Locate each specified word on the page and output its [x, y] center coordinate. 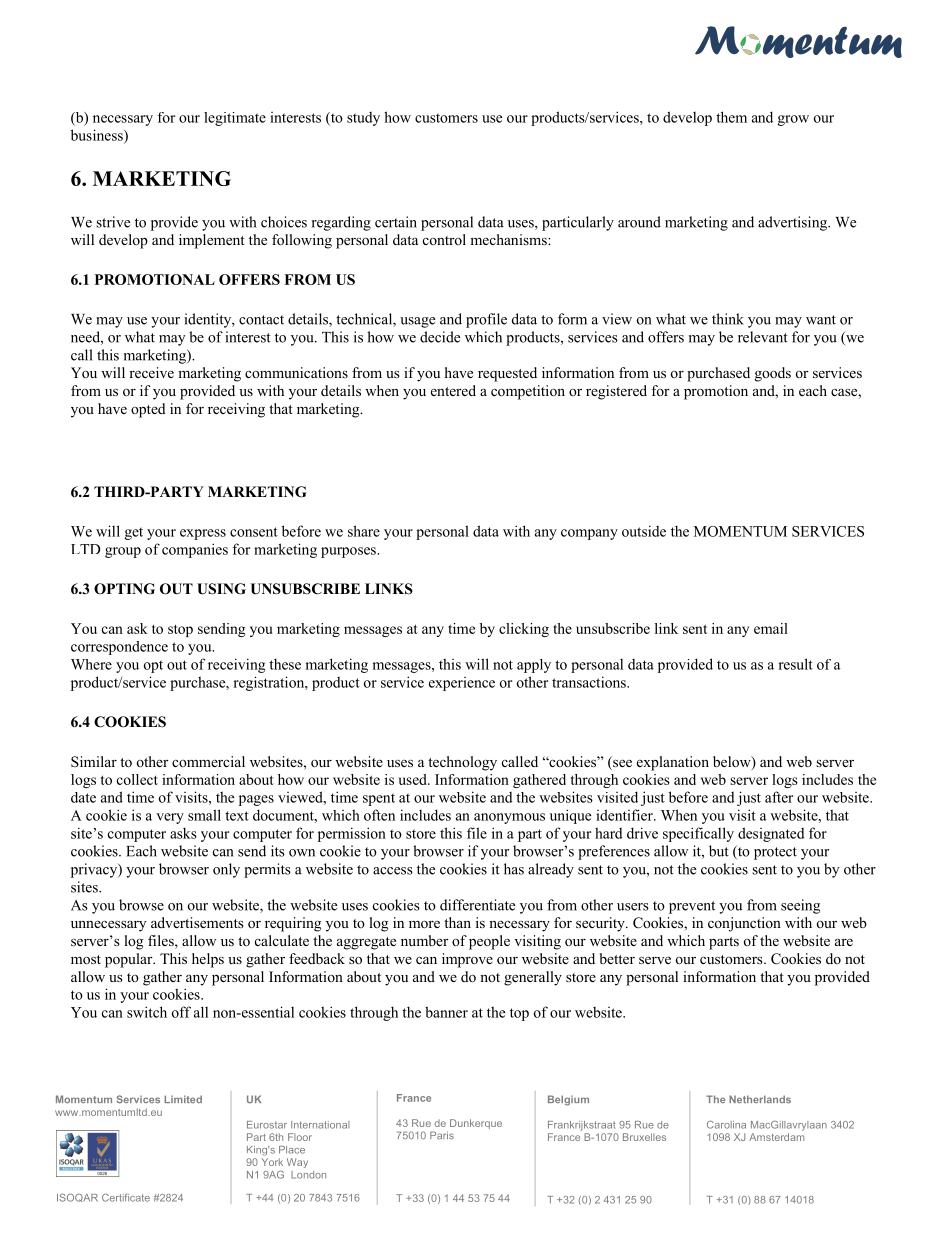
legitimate [235, 119]
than [457, 922]
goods [773, 374]
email [771, 628]
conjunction [744, 924]
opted [148, 410]
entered [453, 390]
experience [462, 684]
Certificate [126, 1198]
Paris [442, 1135]
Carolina [726, 1125]
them [731, 117]
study [363, 119]
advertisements [197, 922]
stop [180, 631]
